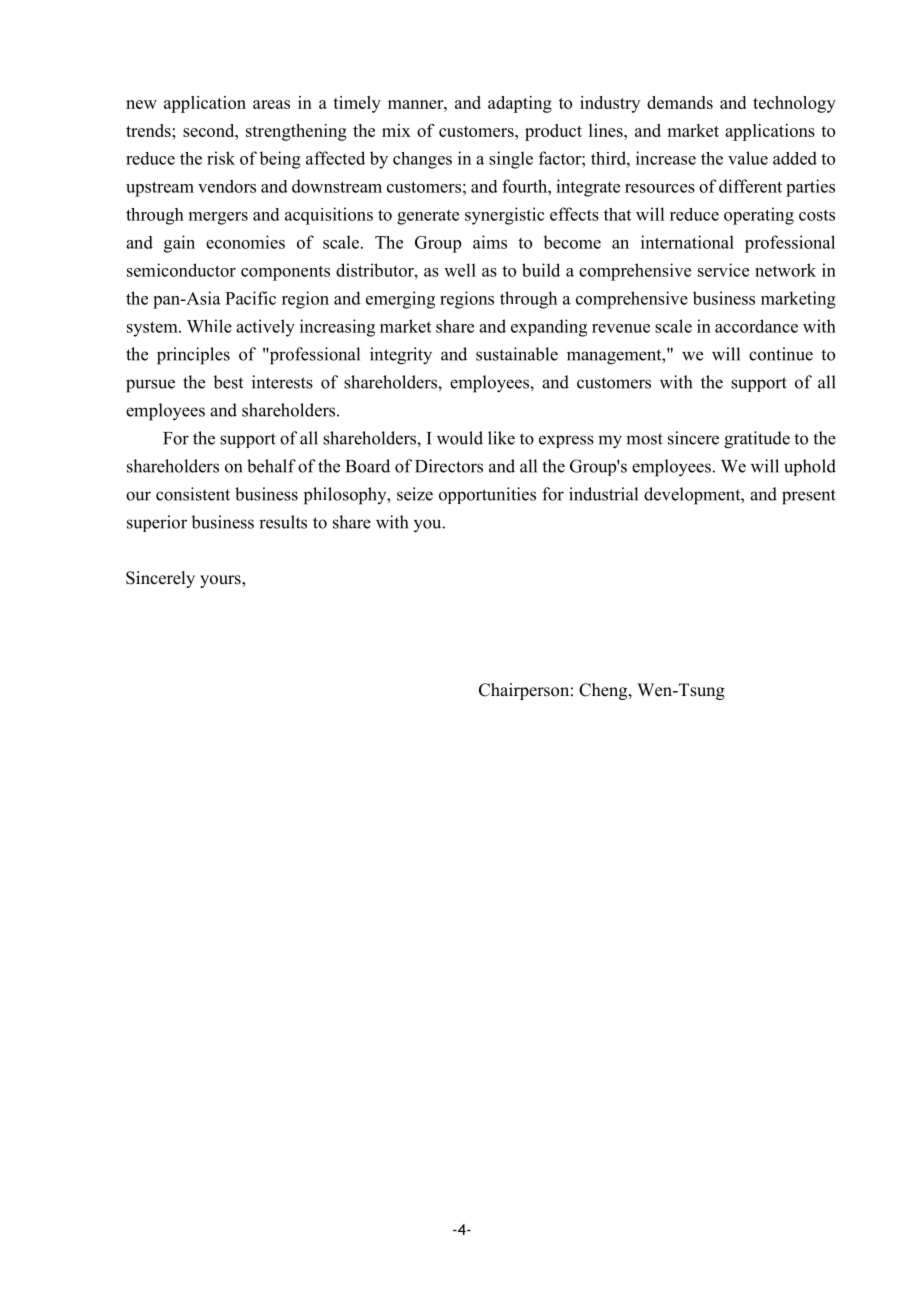 This image has height=1308, width=924. I want to click on service, so click(723, 270).
